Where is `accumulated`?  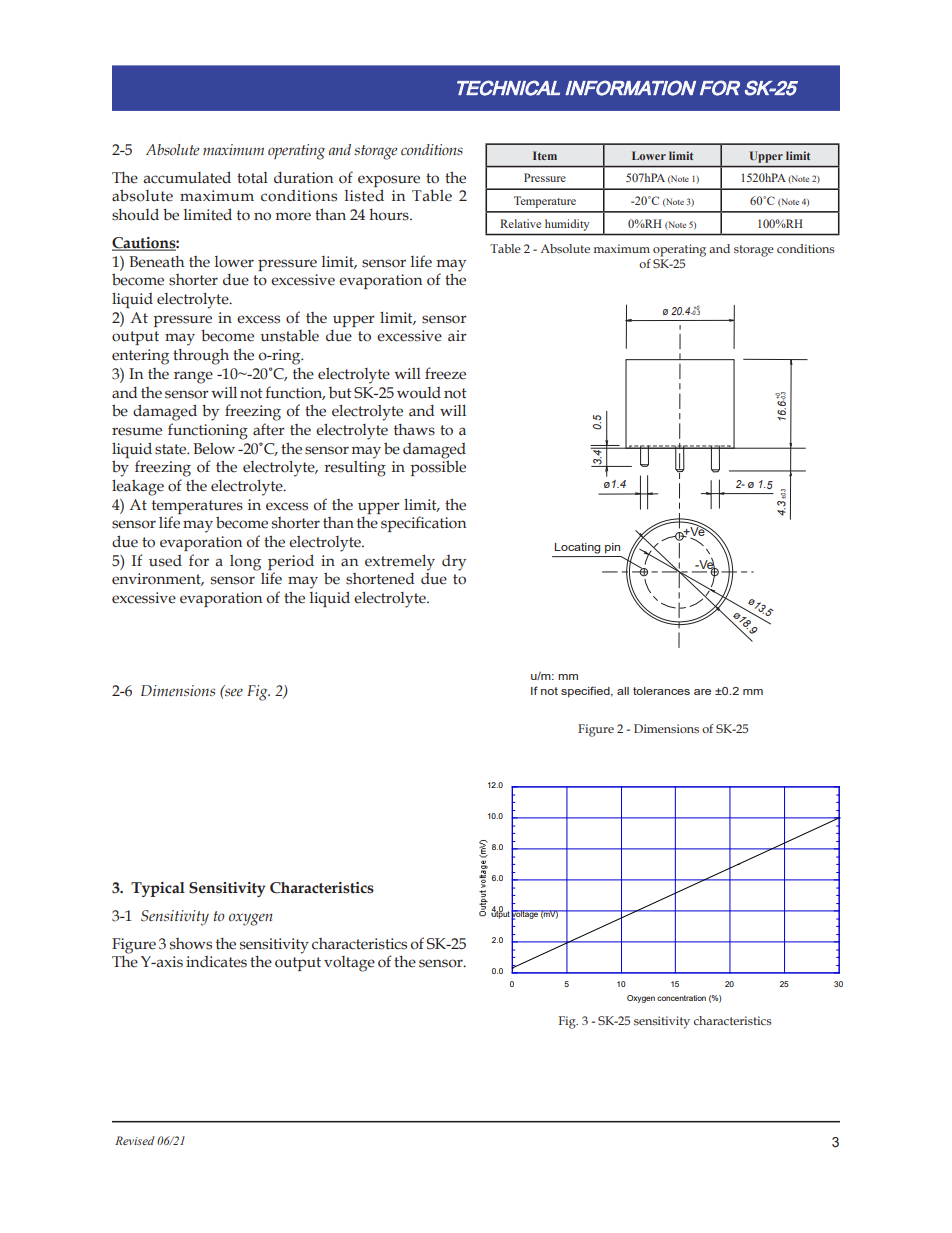 accumulated is located at coordinates (187, 177).
